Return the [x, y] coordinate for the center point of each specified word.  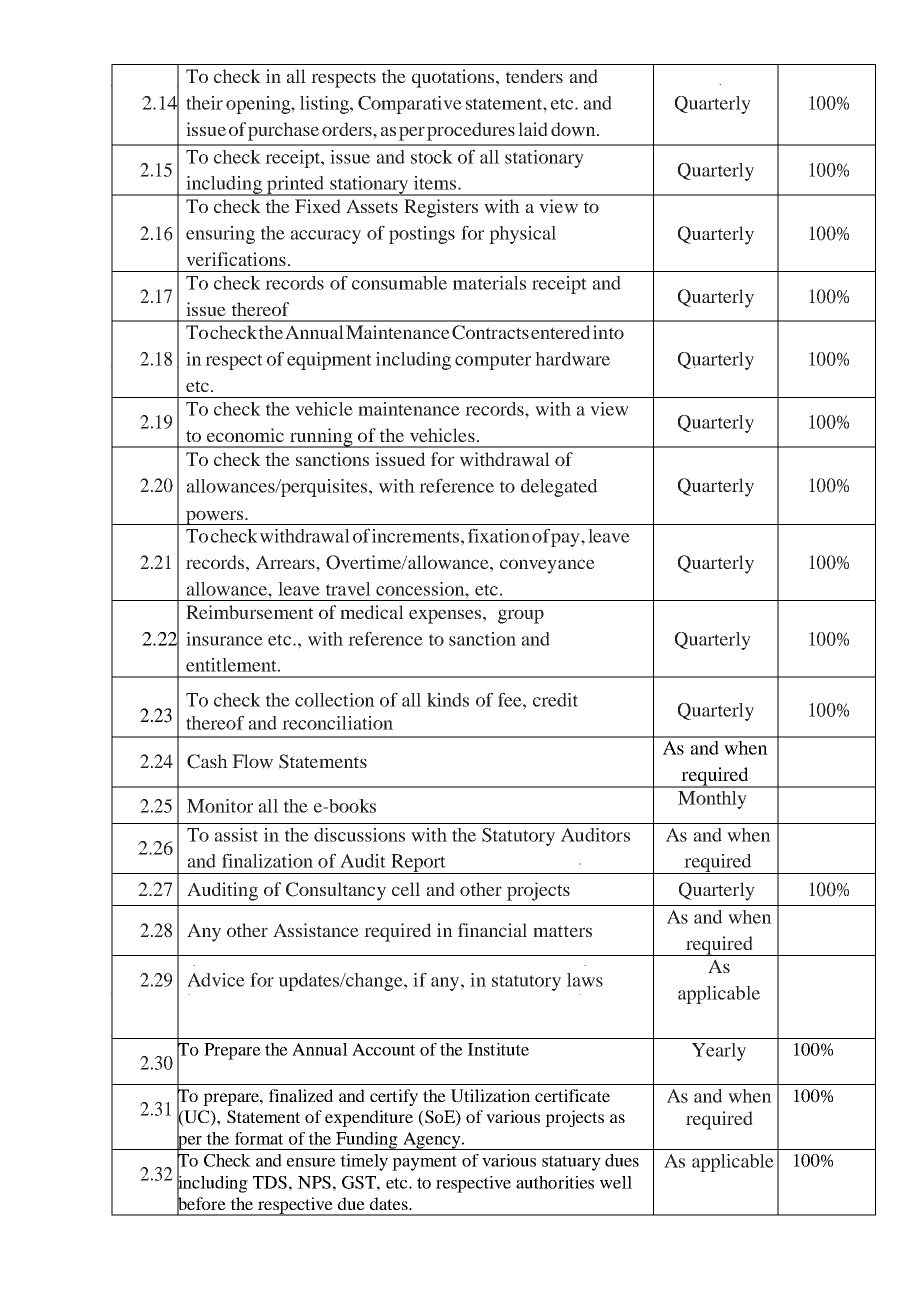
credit [555, 700]
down [574, 129]
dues [622, 1160]
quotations [454, 78]
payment [424, 1163]
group [521, 616]
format [259, 1138]
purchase [282, 131]
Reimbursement [250, 612]
